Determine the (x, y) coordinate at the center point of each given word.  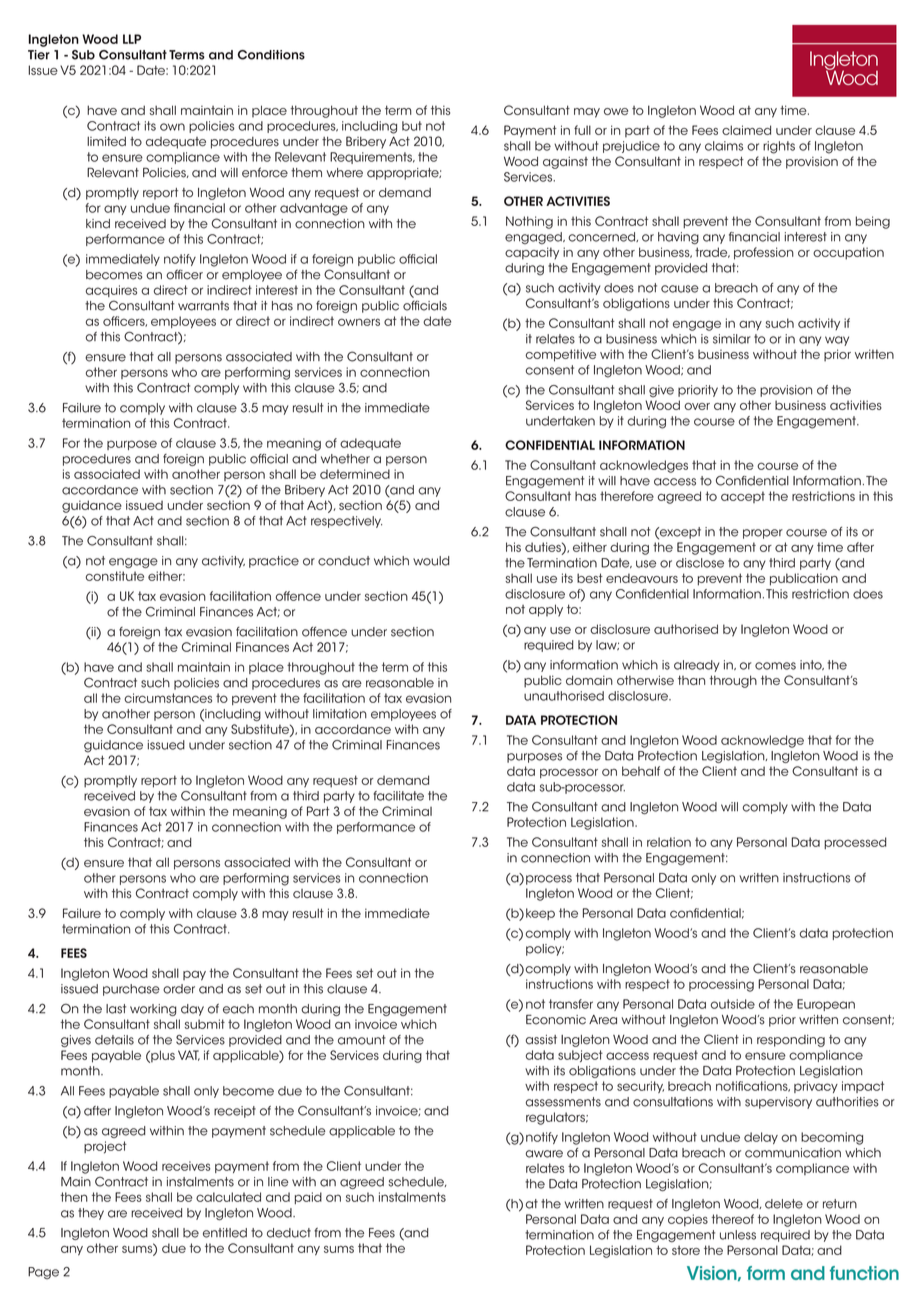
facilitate (398, 796)
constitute (114, 576)
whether (345, 459)
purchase (131, 990)
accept (743, 497)
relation (669, 842)
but (412, 126)
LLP (132, 39)
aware (544, 1154)
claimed (746, 130)
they (91, 1214)
